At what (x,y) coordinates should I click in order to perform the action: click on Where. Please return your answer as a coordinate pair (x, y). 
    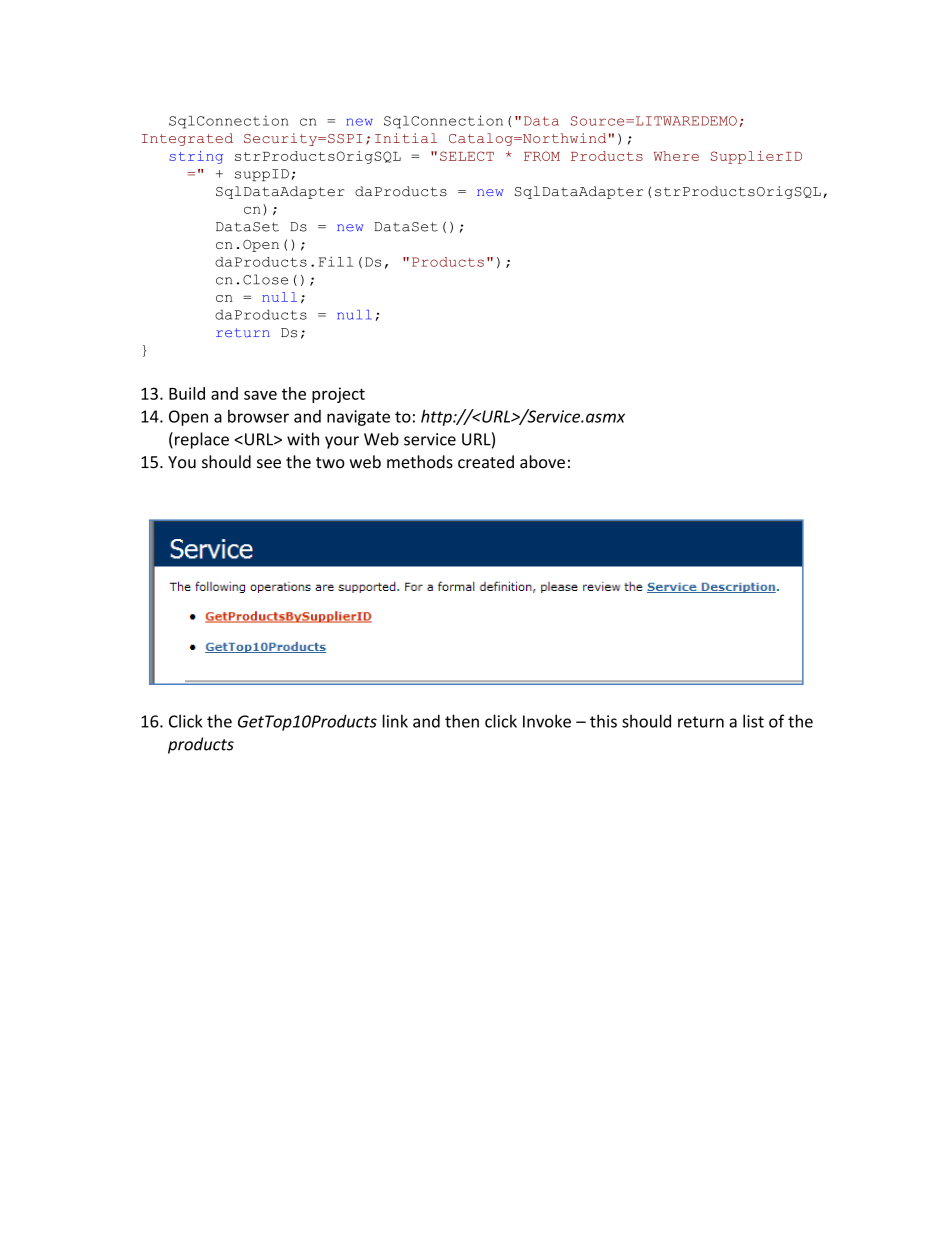
    Looking at the image, I should click on (676, 156).
